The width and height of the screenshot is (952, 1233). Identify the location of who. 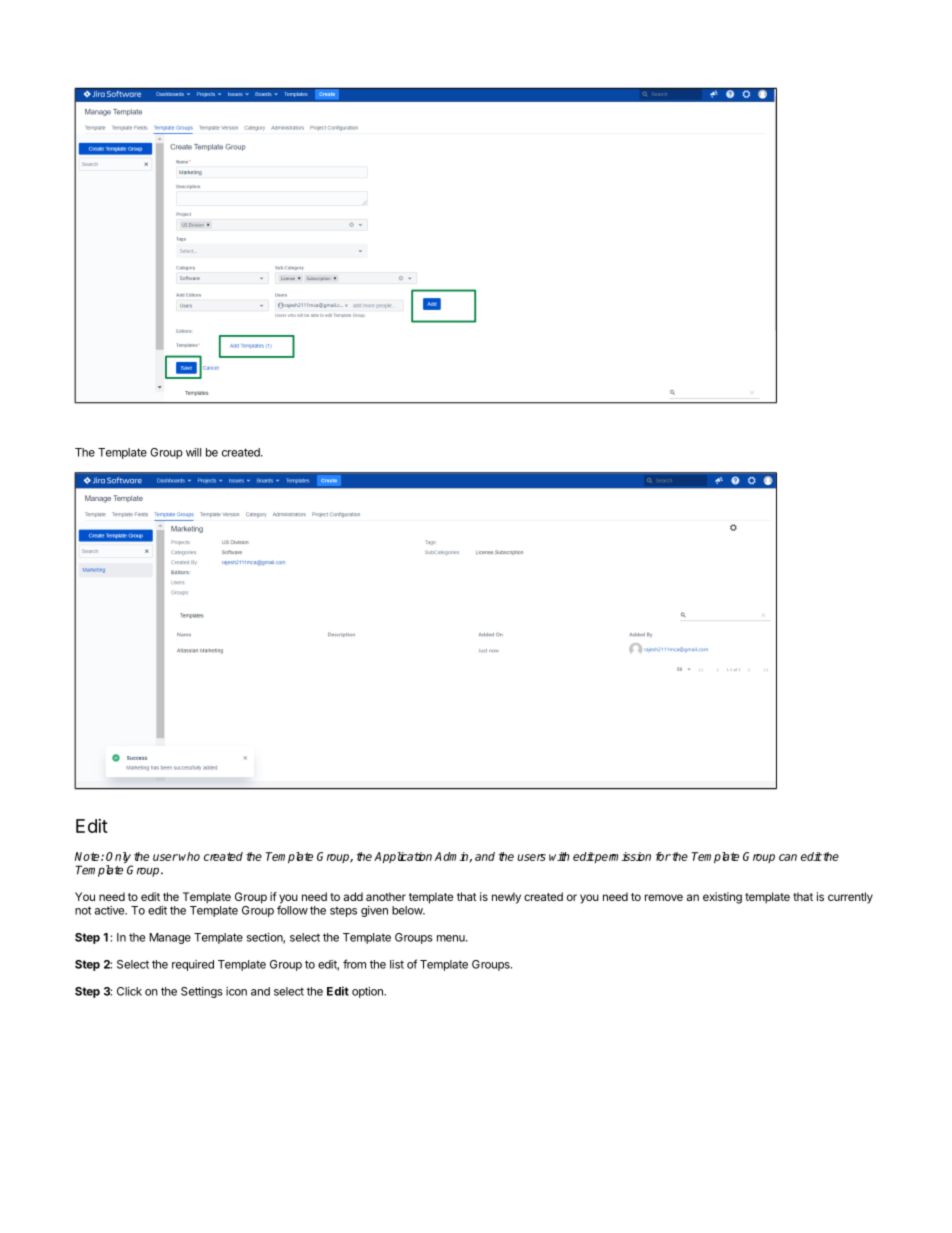
(189, 856).
